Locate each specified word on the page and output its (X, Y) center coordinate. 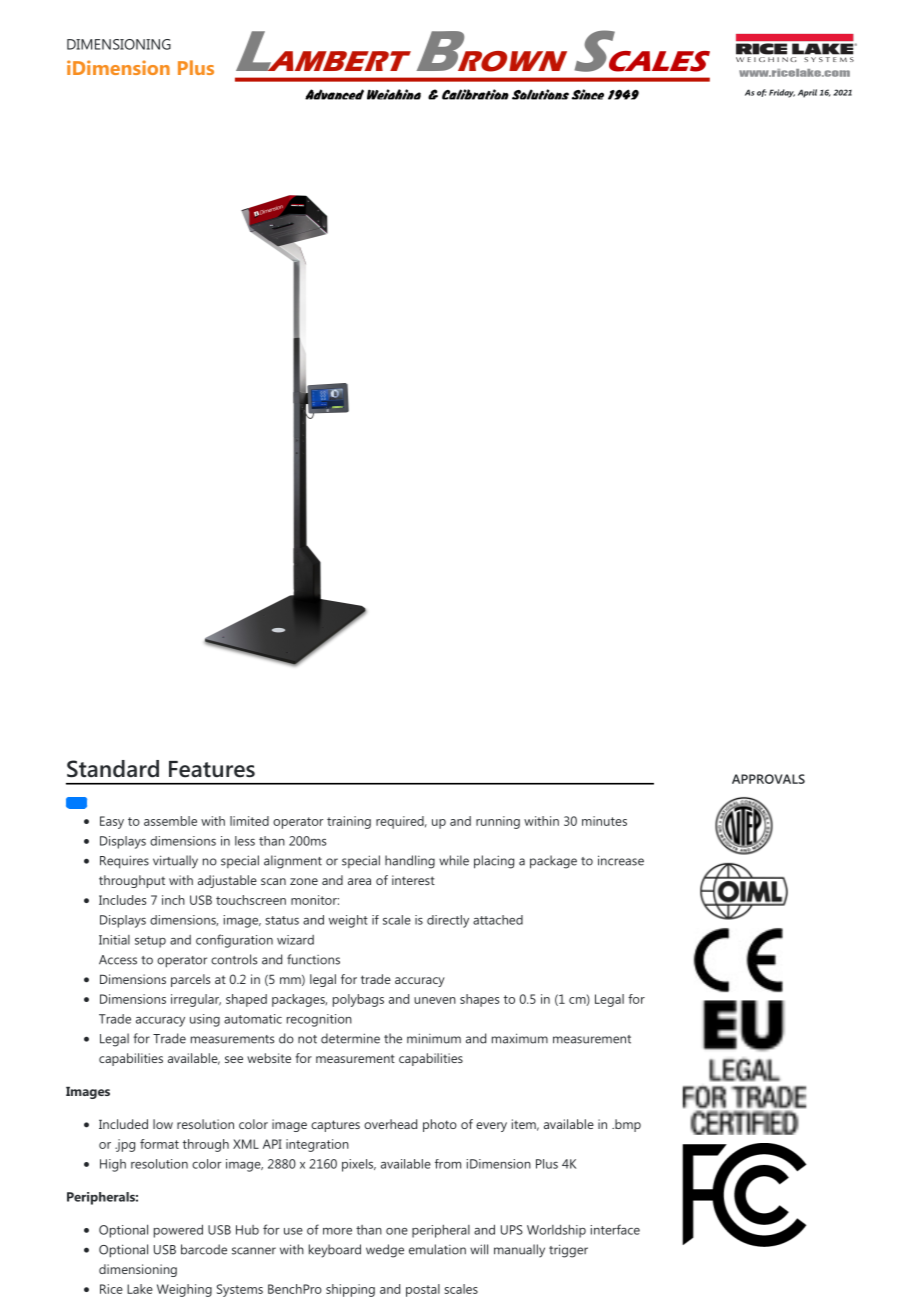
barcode (204, 1249)
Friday (782, 93)
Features (212, 769)
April (807, 93)
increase (621, 860)
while (454, 860)
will (479, 1249)
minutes (604, 821)
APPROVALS (768, 779)
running (498, 822)
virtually (175, 862)
